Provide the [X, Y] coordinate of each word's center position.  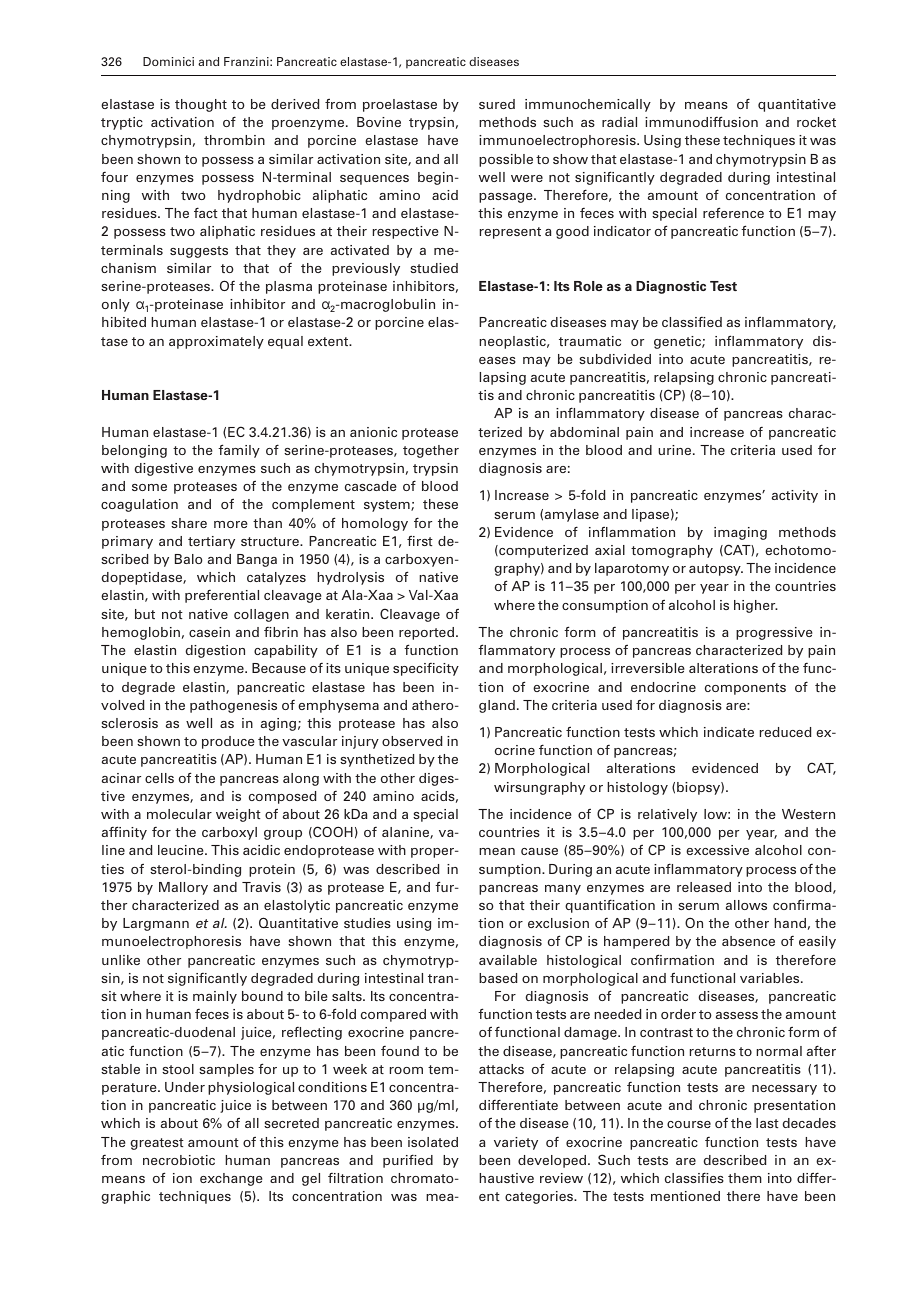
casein [209, 632]
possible [506, 160]
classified [692, 322]
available [508, 960]
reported [426, 633]
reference [733, 212]
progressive [774, 633]
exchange [231, 1179]
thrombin [234, 140]
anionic [373, 432]
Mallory [183, 888]
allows [746, 905]
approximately [216, 342]
